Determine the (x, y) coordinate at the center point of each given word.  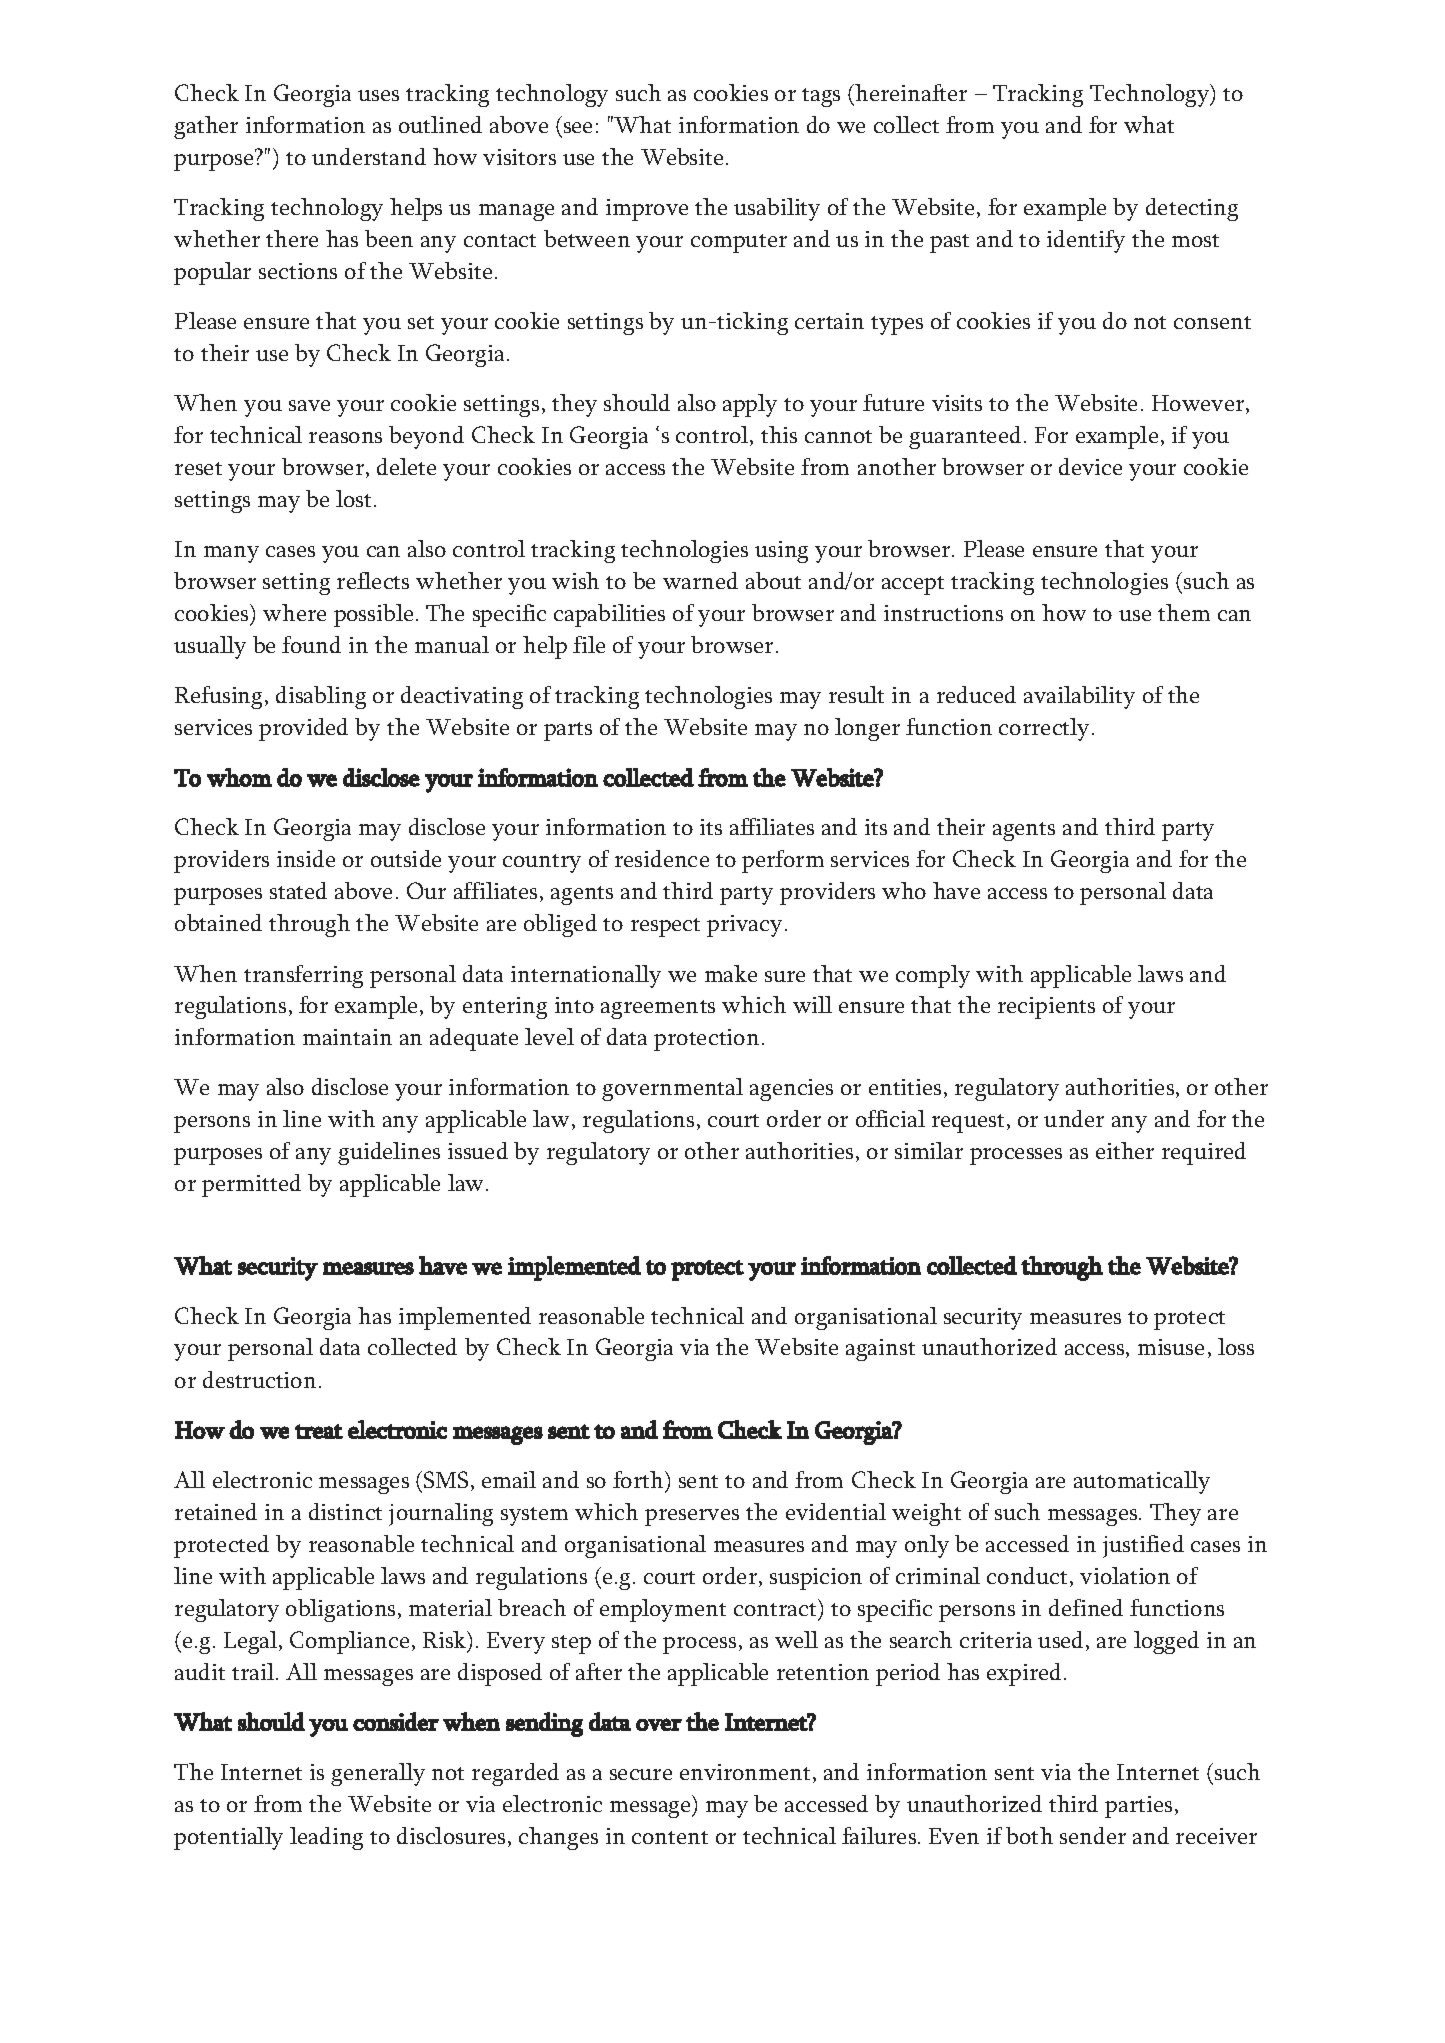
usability (777, 209)
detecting (1192, 209)
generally (378, 1774)
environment (745, 1772)
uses (378, 95)
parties (1138, 1807)
